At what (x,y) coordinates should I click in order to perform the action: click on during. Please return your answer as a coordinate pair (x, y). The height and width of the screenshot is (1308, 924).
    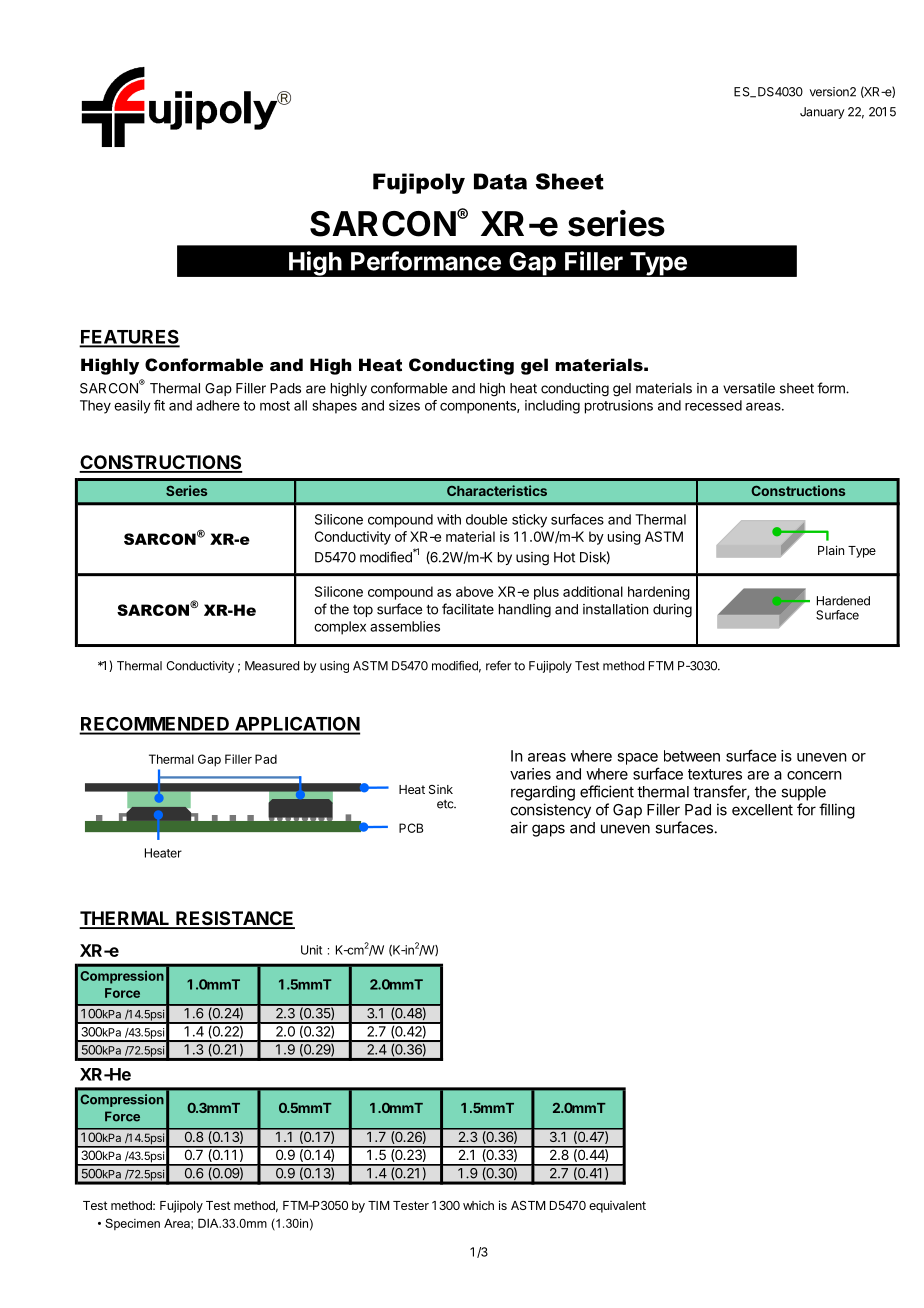
    Looking at the image, I should click on (672, 611).
